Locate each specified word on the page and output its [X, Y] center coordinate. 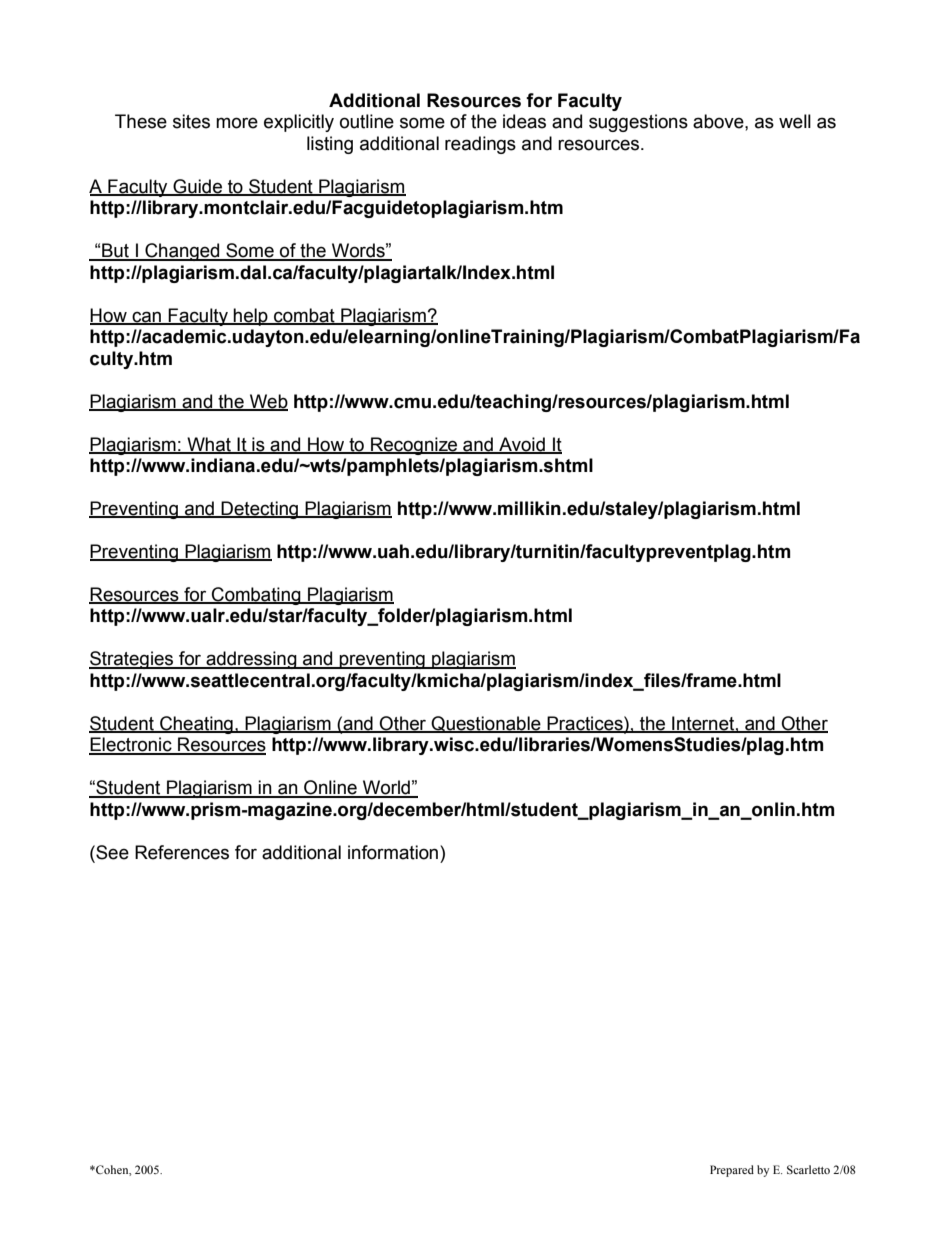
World [386, 788]
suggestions [638, 123]
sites [191, 121]
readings [480, 145]
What [209, 445]
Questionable [486, 724]
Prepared [732, 1171]
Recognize [414, 446]
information [394, 852]
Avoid [522, 445]
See [111, 852]
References [182, 852]
